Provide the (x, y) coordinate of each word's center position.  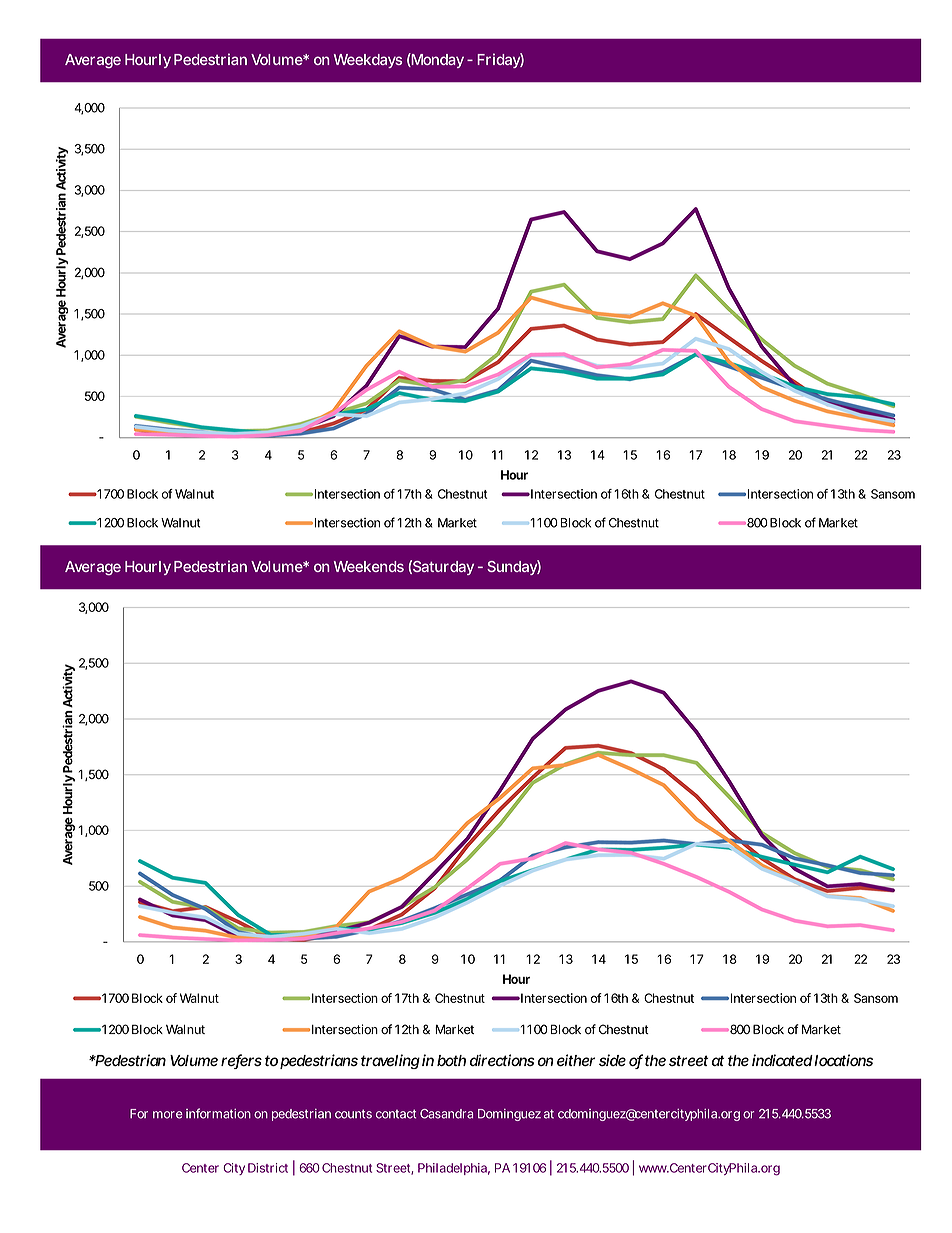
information (218, 1113)
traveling (390, 1061)
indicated (782, 1060)
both (451, 1060)
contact (396, 1114)
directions (502, 1060)
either (576, 1060)
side (612, 1060)
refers (241, 1061)
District (268, 1168)
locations (843, 1060)
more (168, 1115)
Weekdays (368, 61)
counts (353, 1114)
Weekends (369, 566)
